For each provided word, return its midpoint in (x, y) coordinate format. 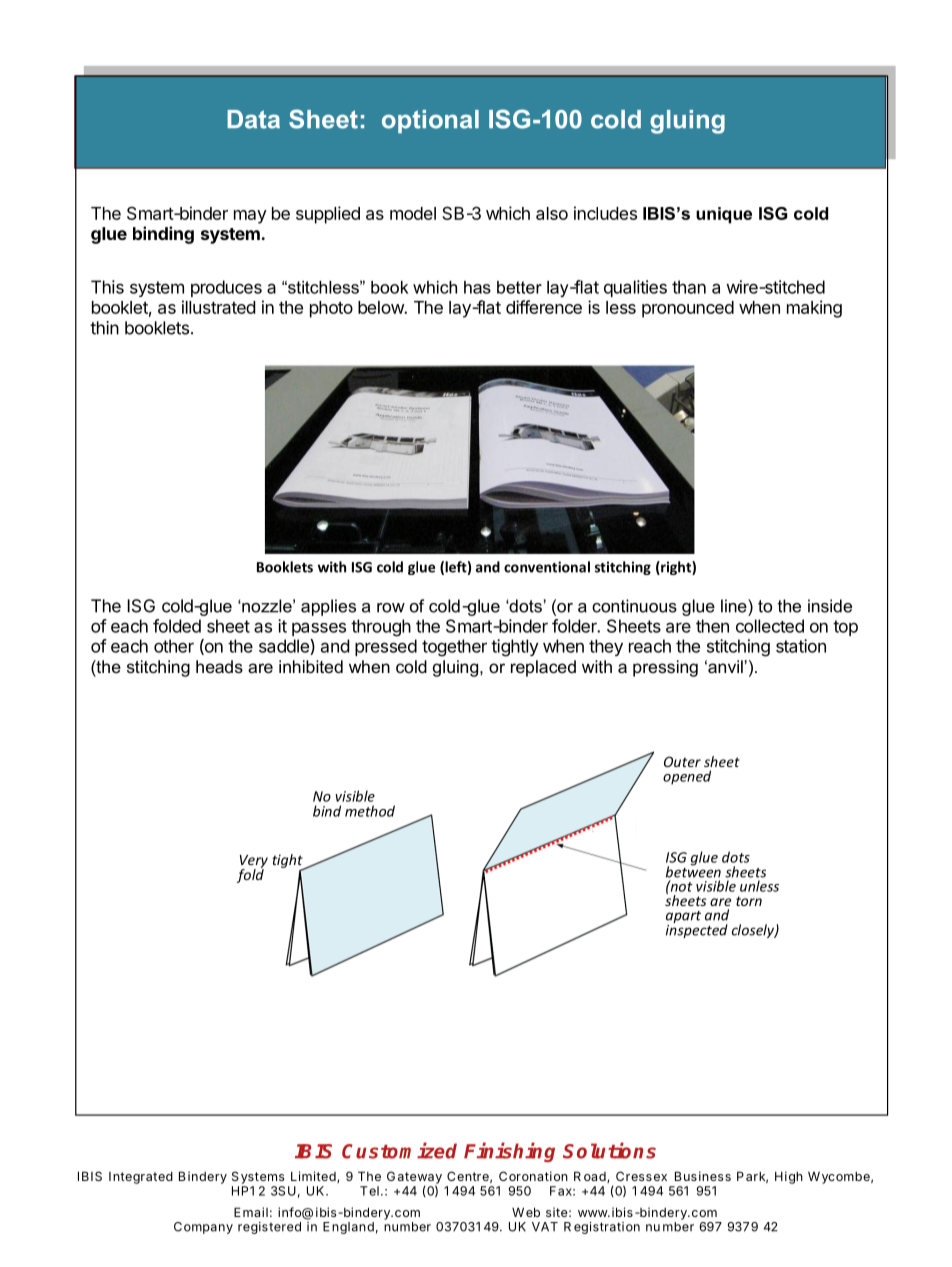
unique (724, 215)
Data (253, 119)
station (801, 646)
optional (430, 121)
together (454, 648)
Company (203, 1228)
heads (219, 666)
